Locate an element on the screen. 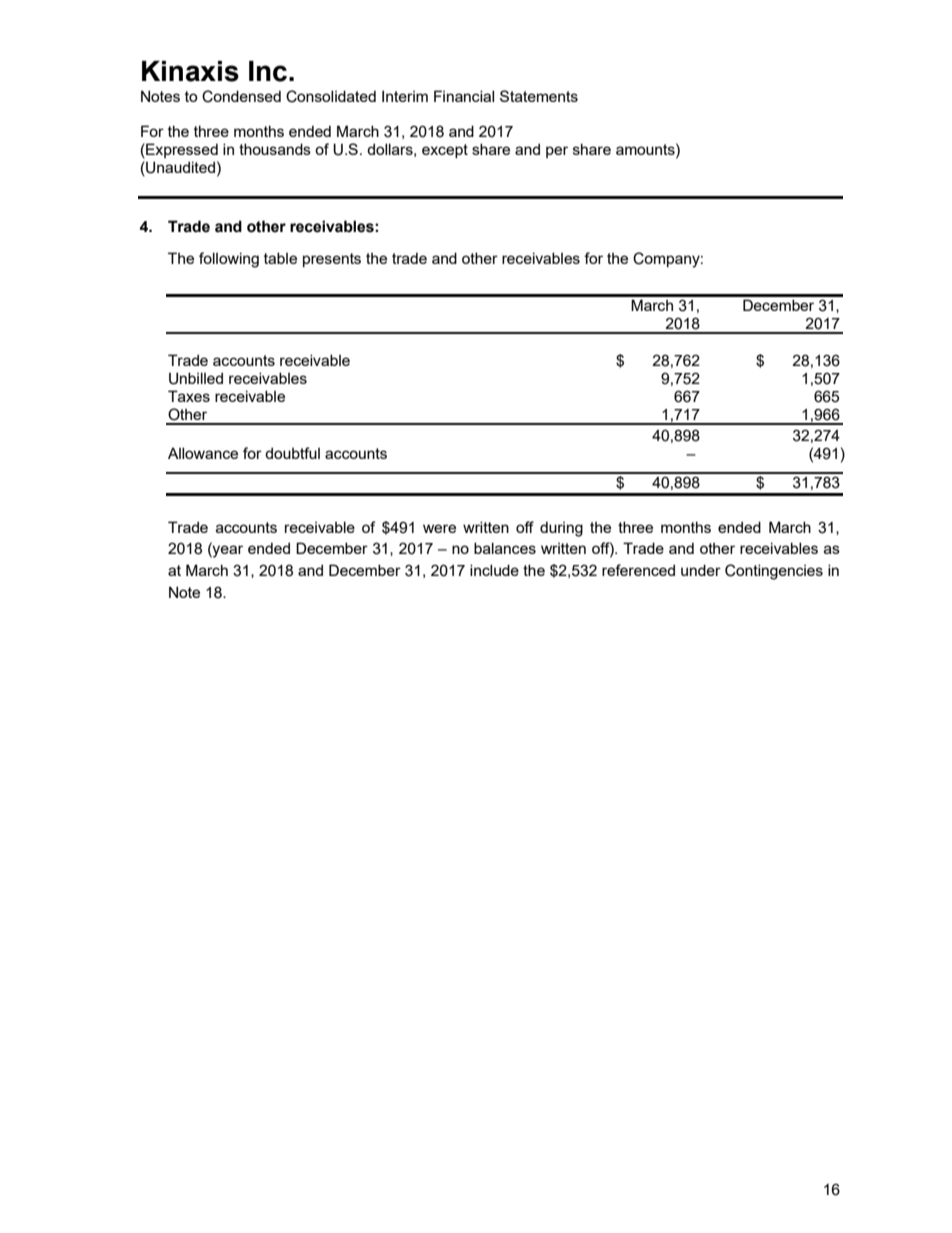  following is located at coordinates (229, 260).
